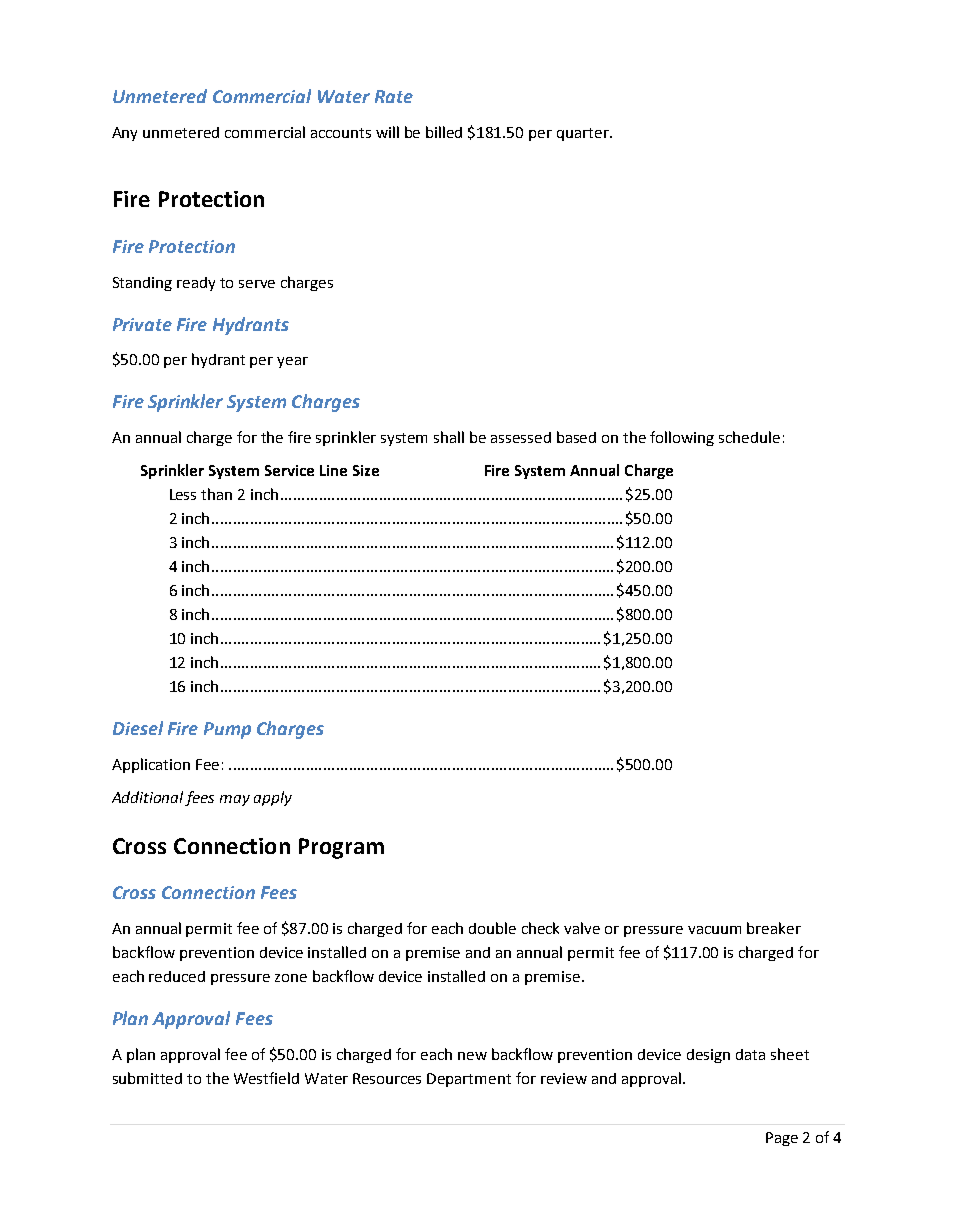 Image resolution: width=954 pixels, height=1232 pixels. What do you see at coordinates (714, 930) in the page?
I see `vacuum` at bounding box center [714, 930].
